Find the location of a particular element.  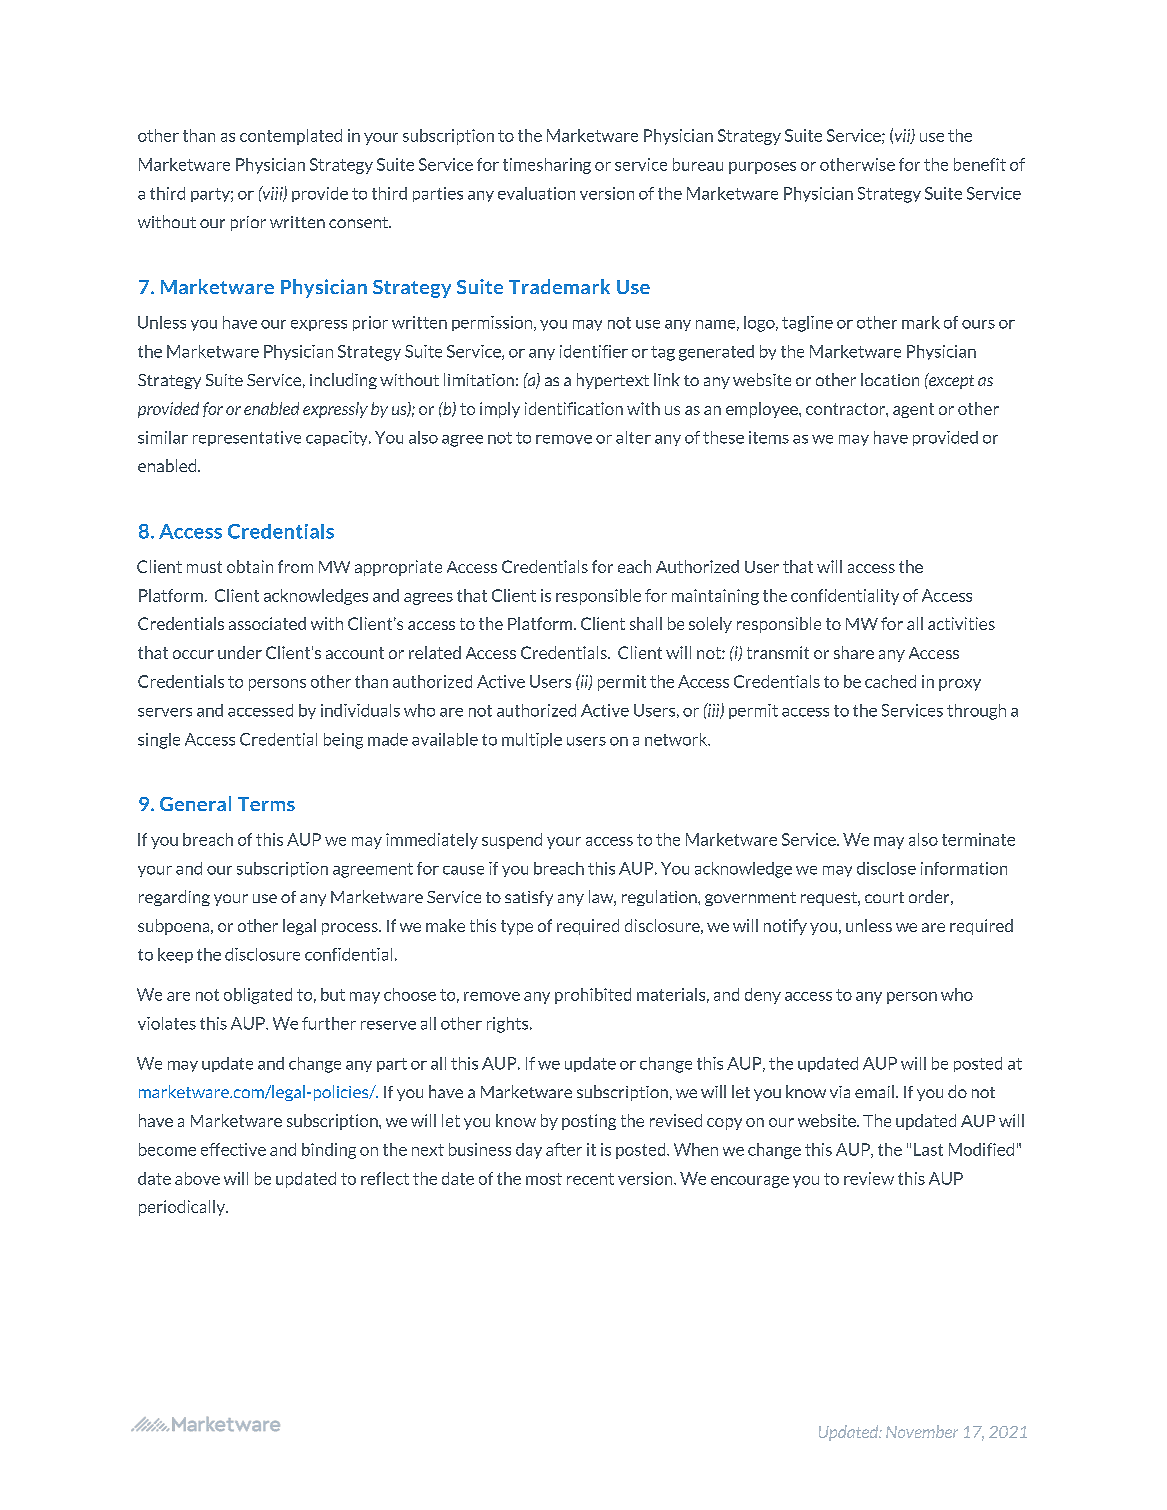

Terms is located at coordinates (266, 804).
